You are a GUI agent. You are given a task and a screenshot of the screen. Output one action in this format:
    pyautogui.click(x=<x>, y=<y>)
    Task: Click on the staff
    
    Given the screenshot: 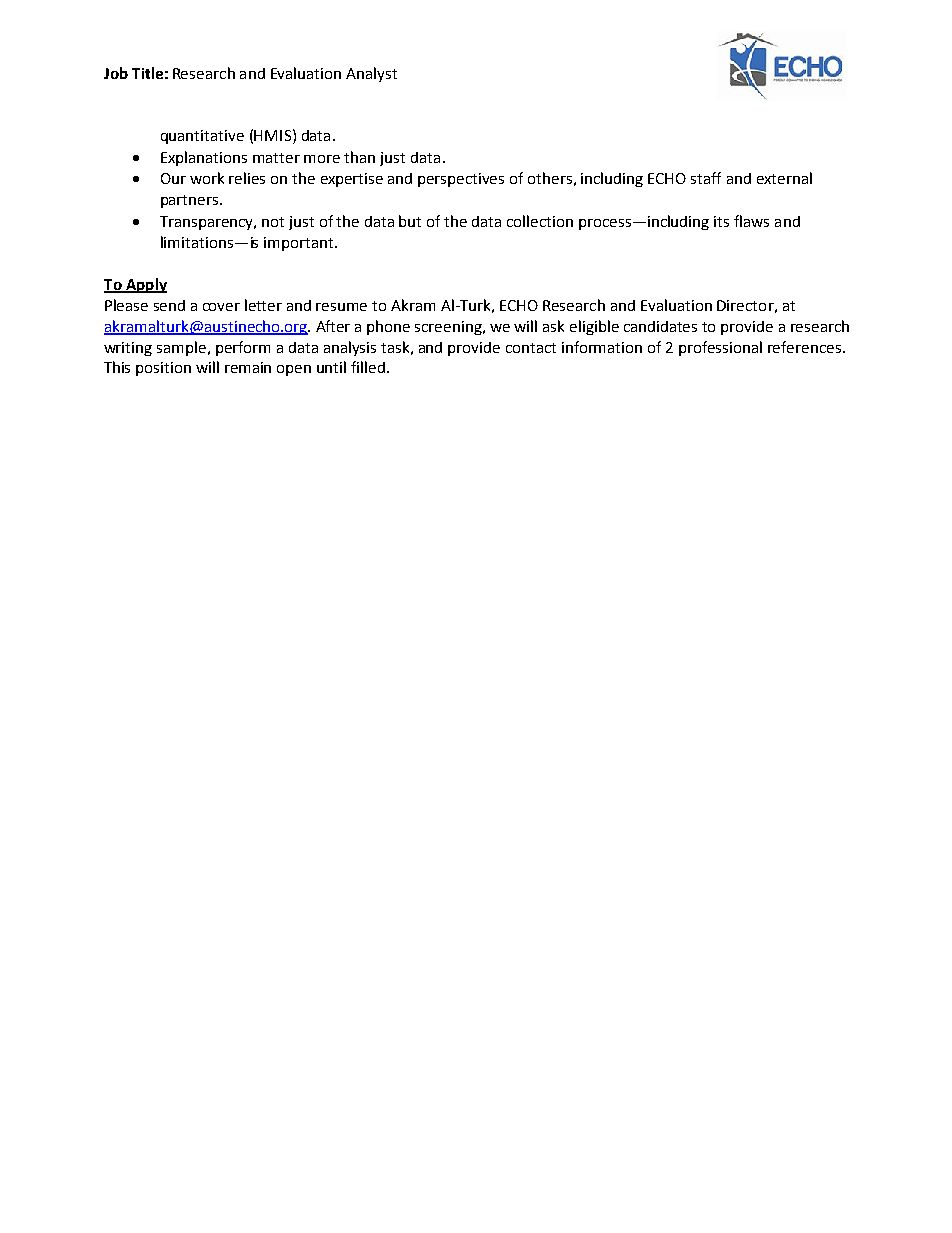 What is the action you would take?
    pyautogui.click(x=706, y=178)
